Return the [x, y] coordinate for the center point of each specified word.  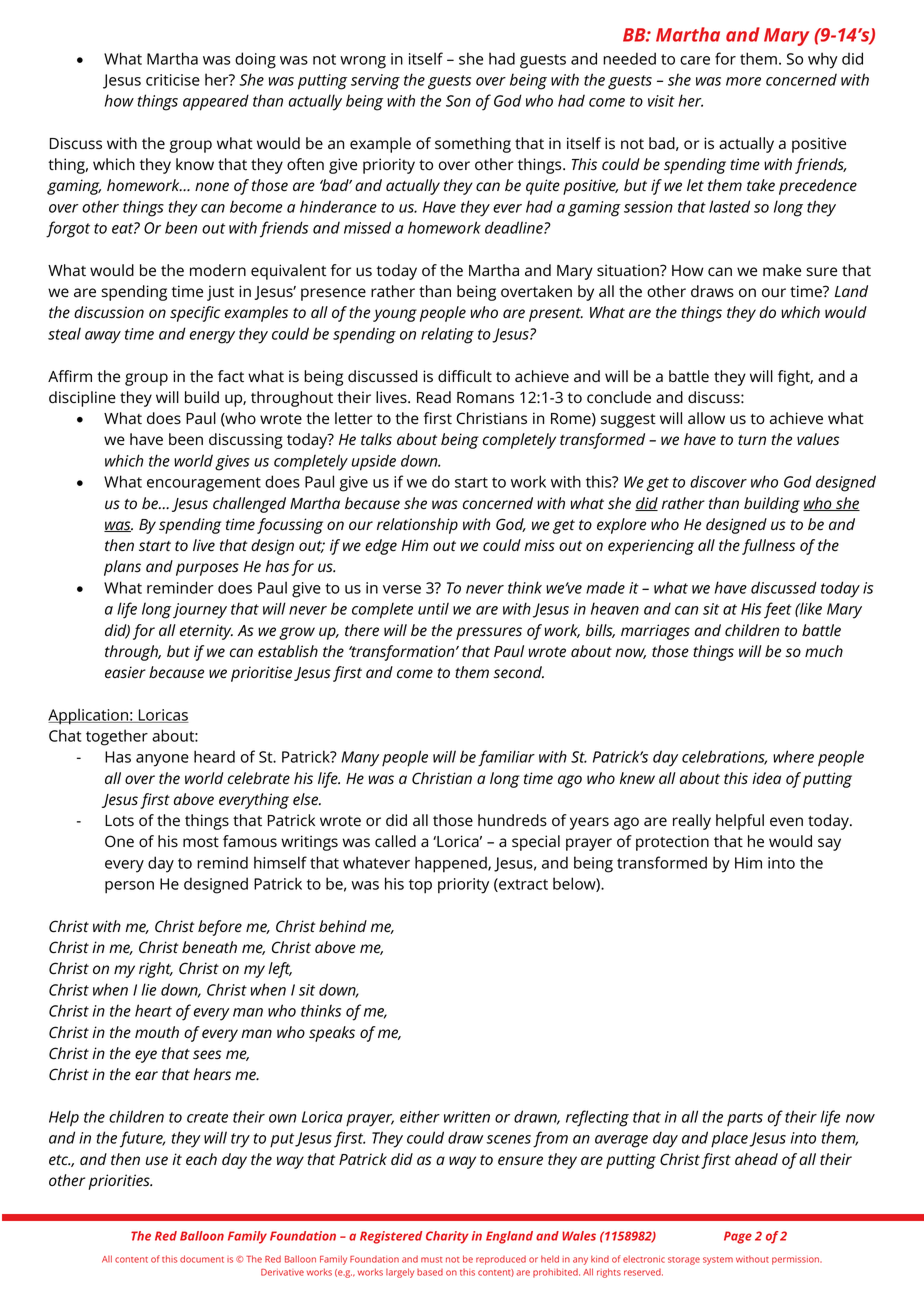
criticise [173, 80]
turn [752, 440]
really [692, 822]
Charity [447, 1237]
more [743, 81]
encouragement [204, 484]
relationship [417, 526]
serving [375, 82]
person [129, 887]
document [202, 1259]
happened [452, 864]
